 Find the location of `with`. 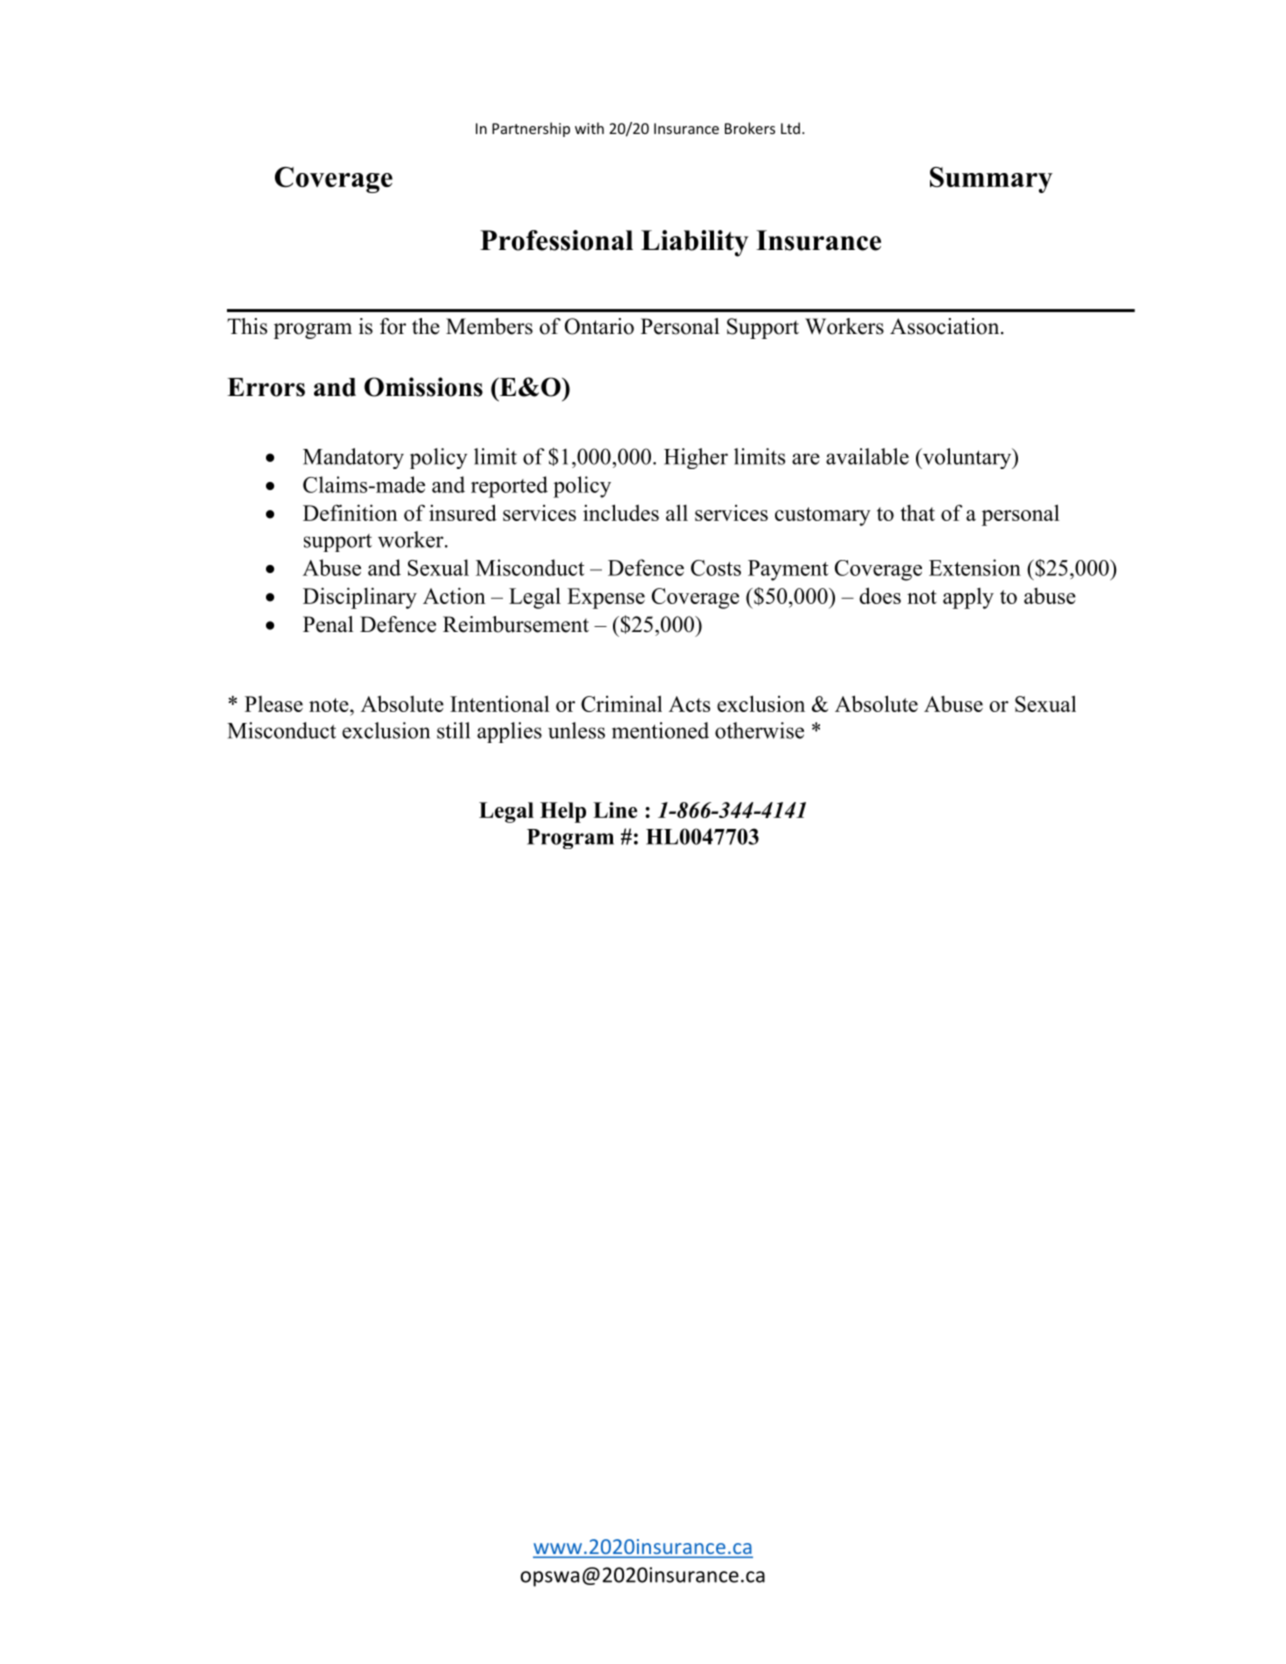

with is located at coordinates (589, 128).
